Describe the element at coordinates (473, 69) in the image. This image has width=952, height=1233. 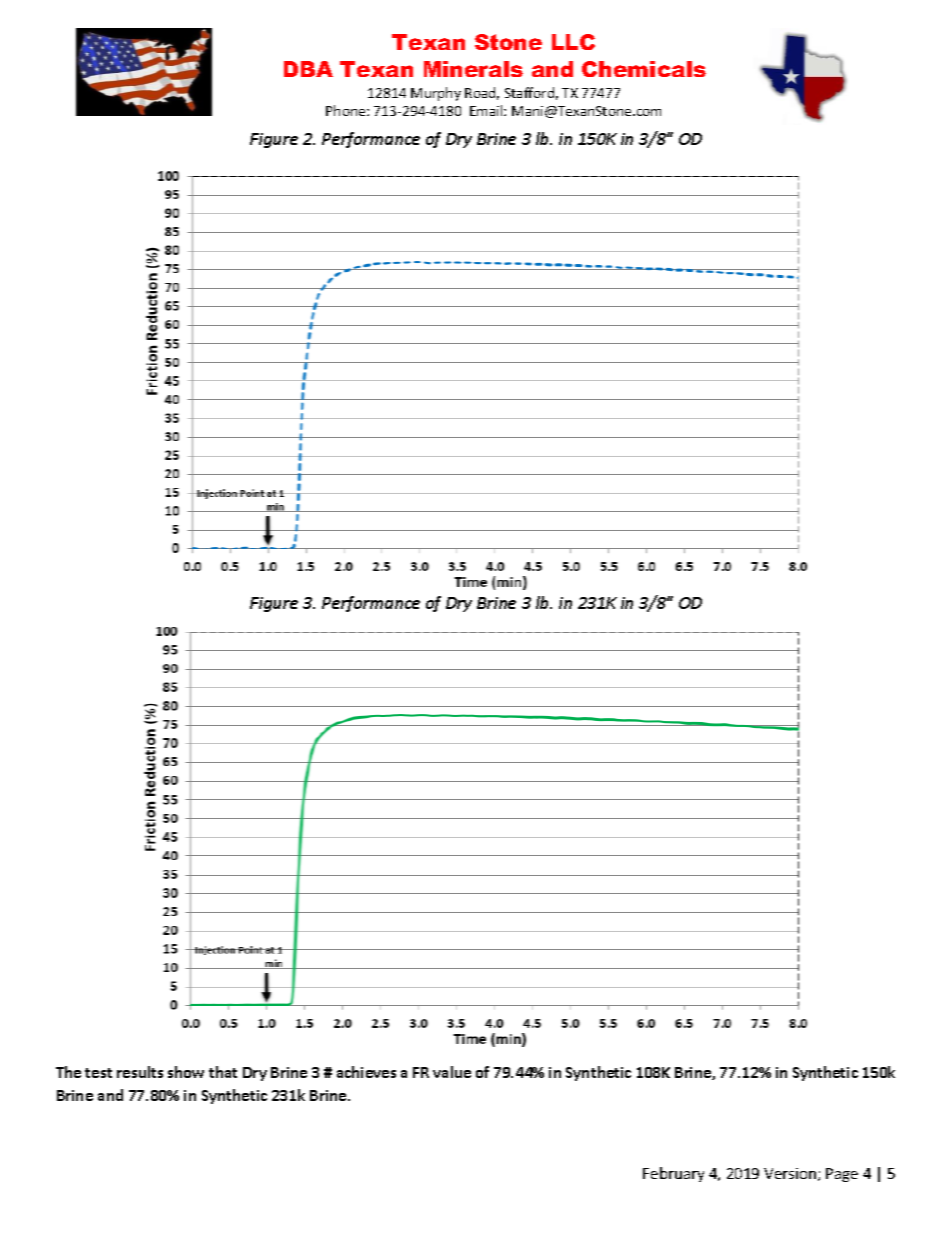
I see `Minerals` at that location.
